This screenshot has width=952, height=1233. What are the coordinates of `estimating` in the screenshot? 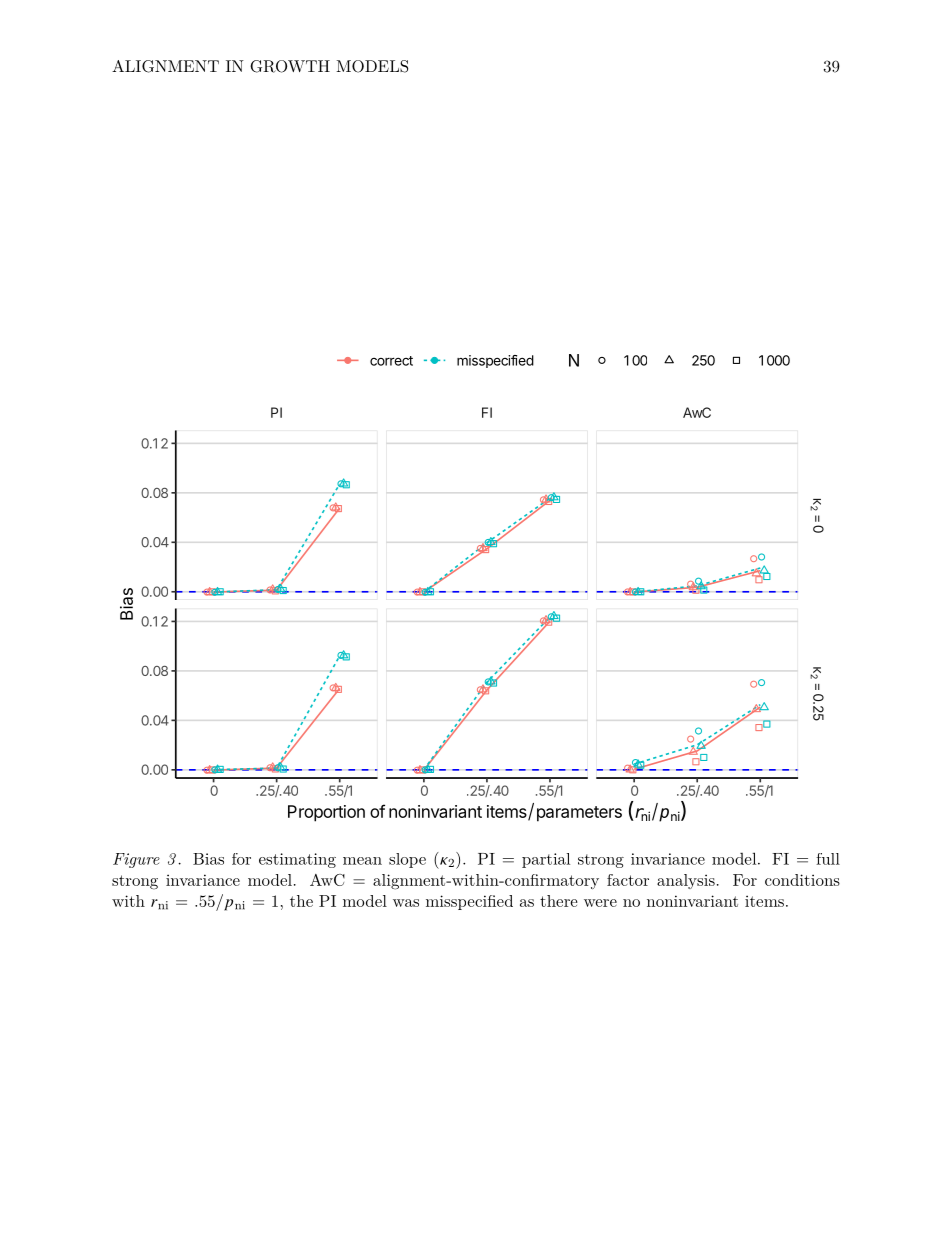 It's located at (297, 860).
